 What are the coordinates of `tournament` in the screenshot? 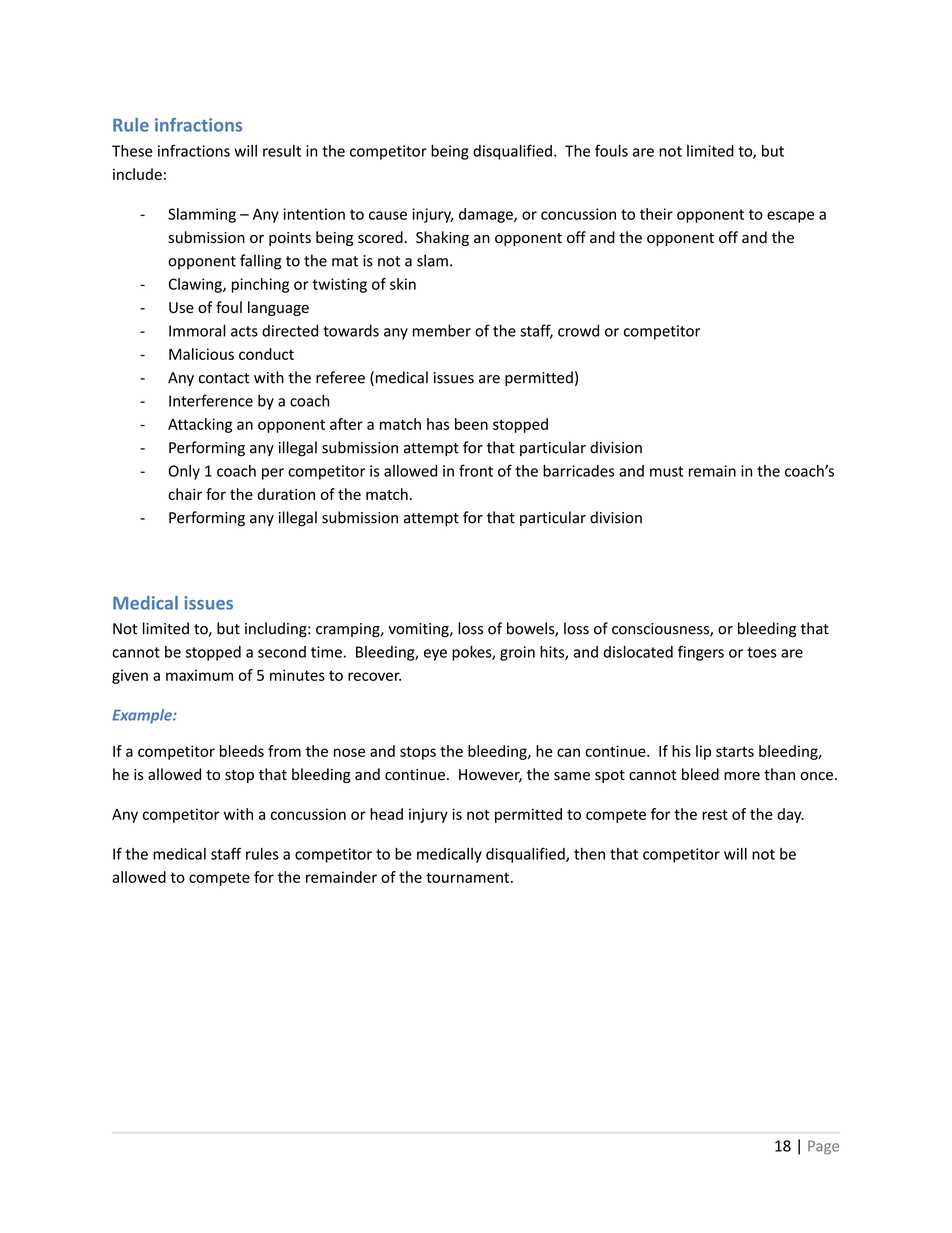 It's located at (469, 877).
